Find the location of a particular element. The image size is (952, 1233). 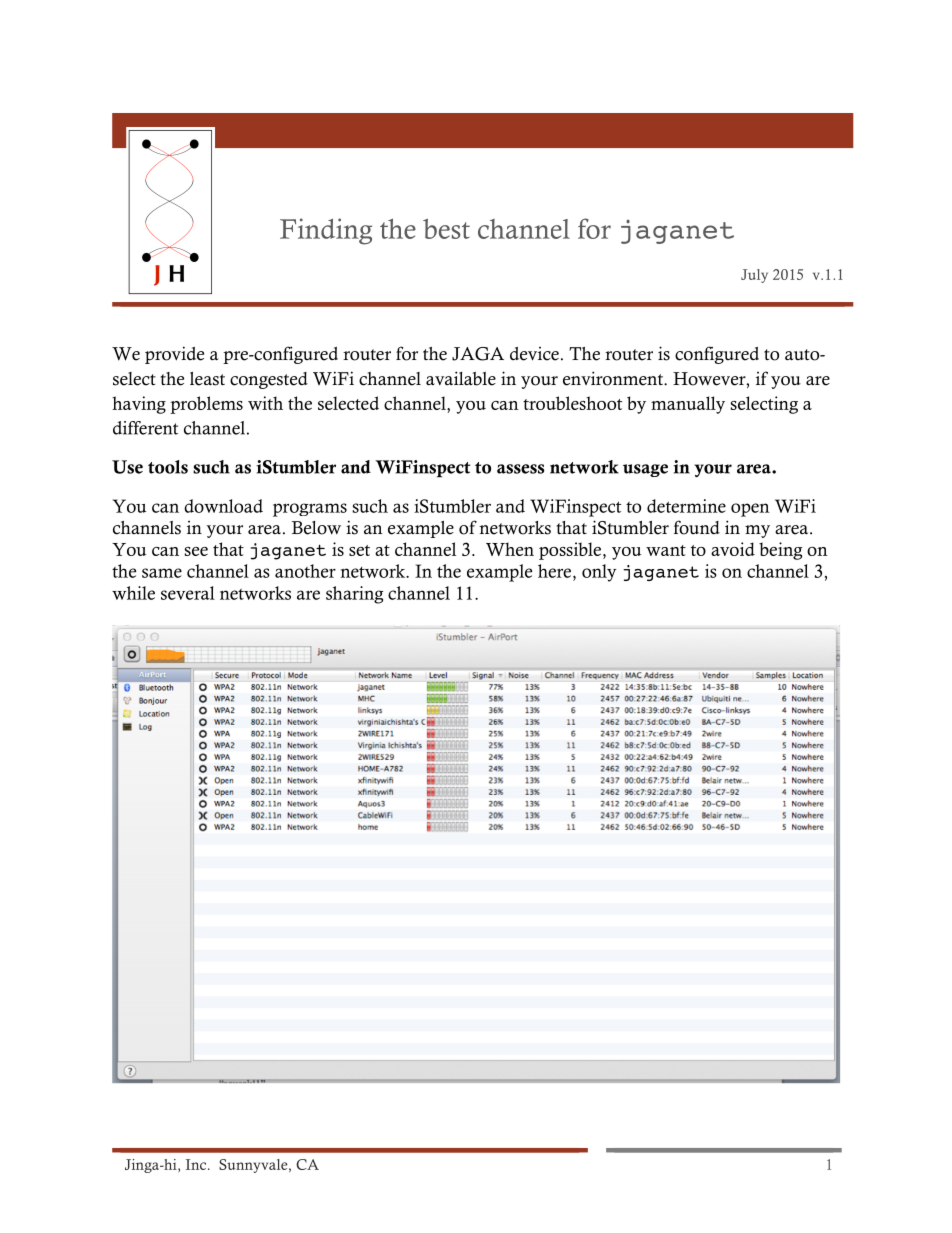

only is located at coordinates (599, 573).
